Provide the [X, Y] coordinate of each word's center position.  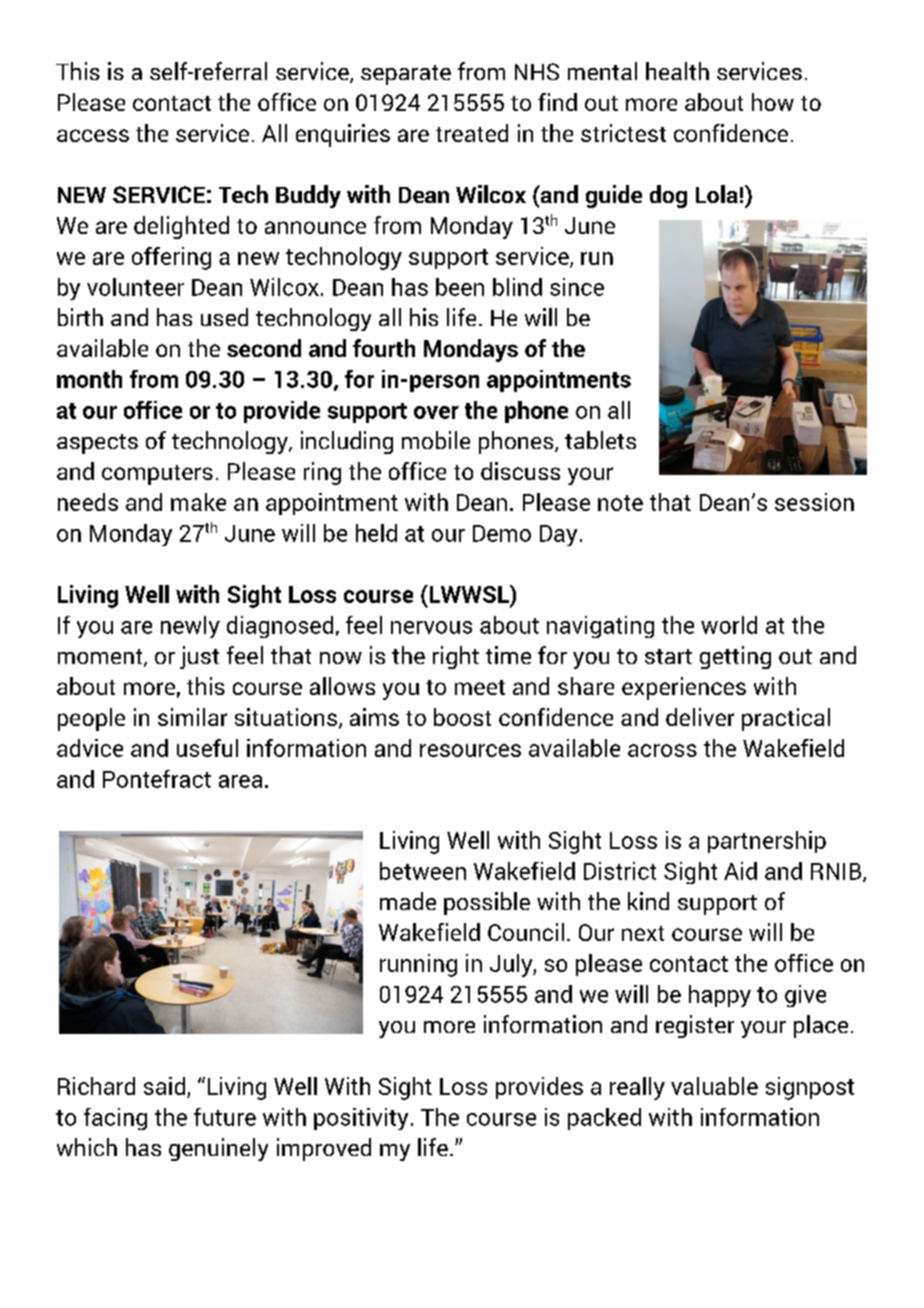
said [164, 1086]
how [773, 102]
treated [472, 133]
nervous [431, 627]
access [93, 135]
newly [190, 627]
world [729, 625]
